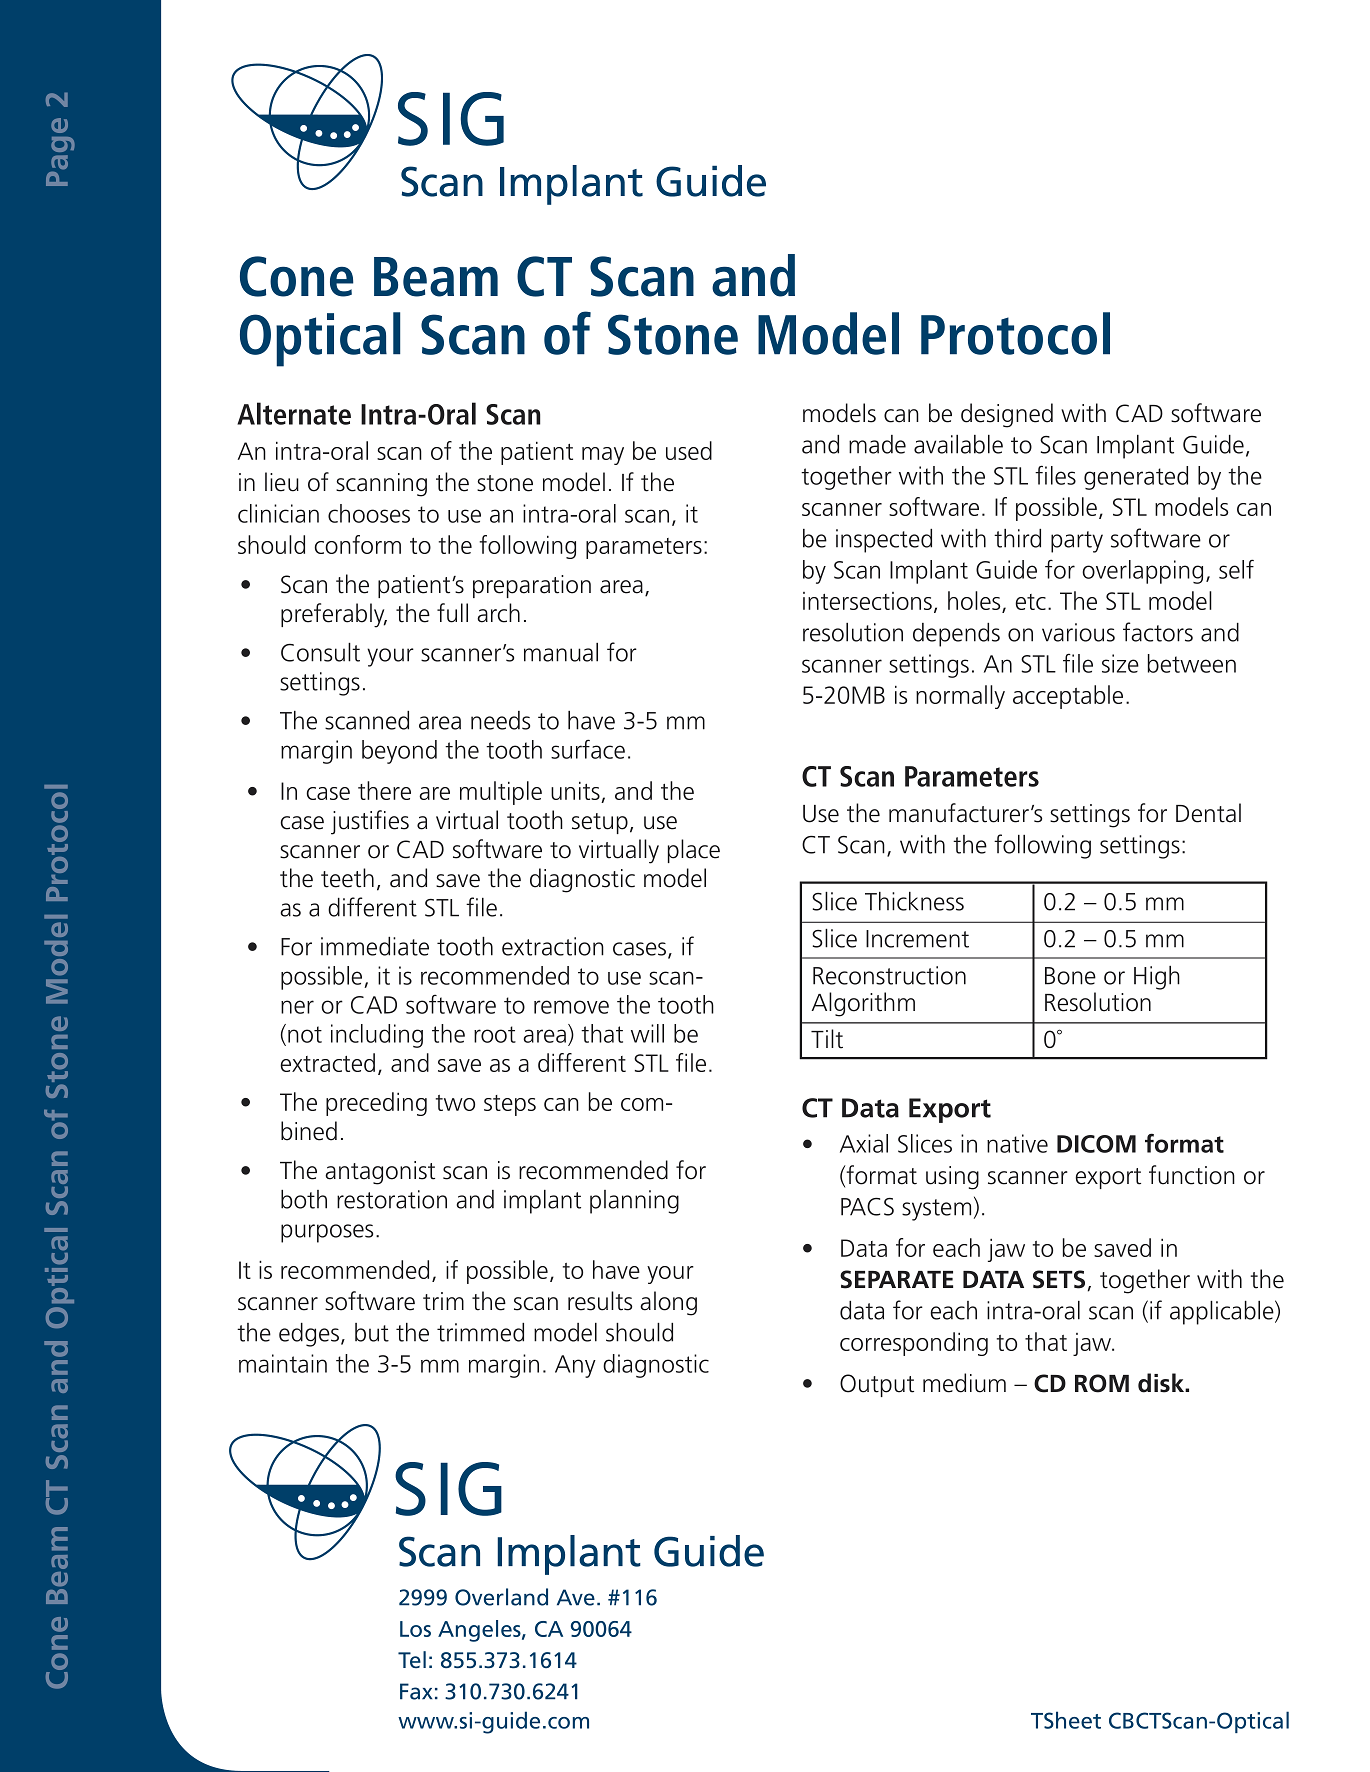 This screenshot has width=1370, height=1772. I want to click on place, so click(694, 851).
